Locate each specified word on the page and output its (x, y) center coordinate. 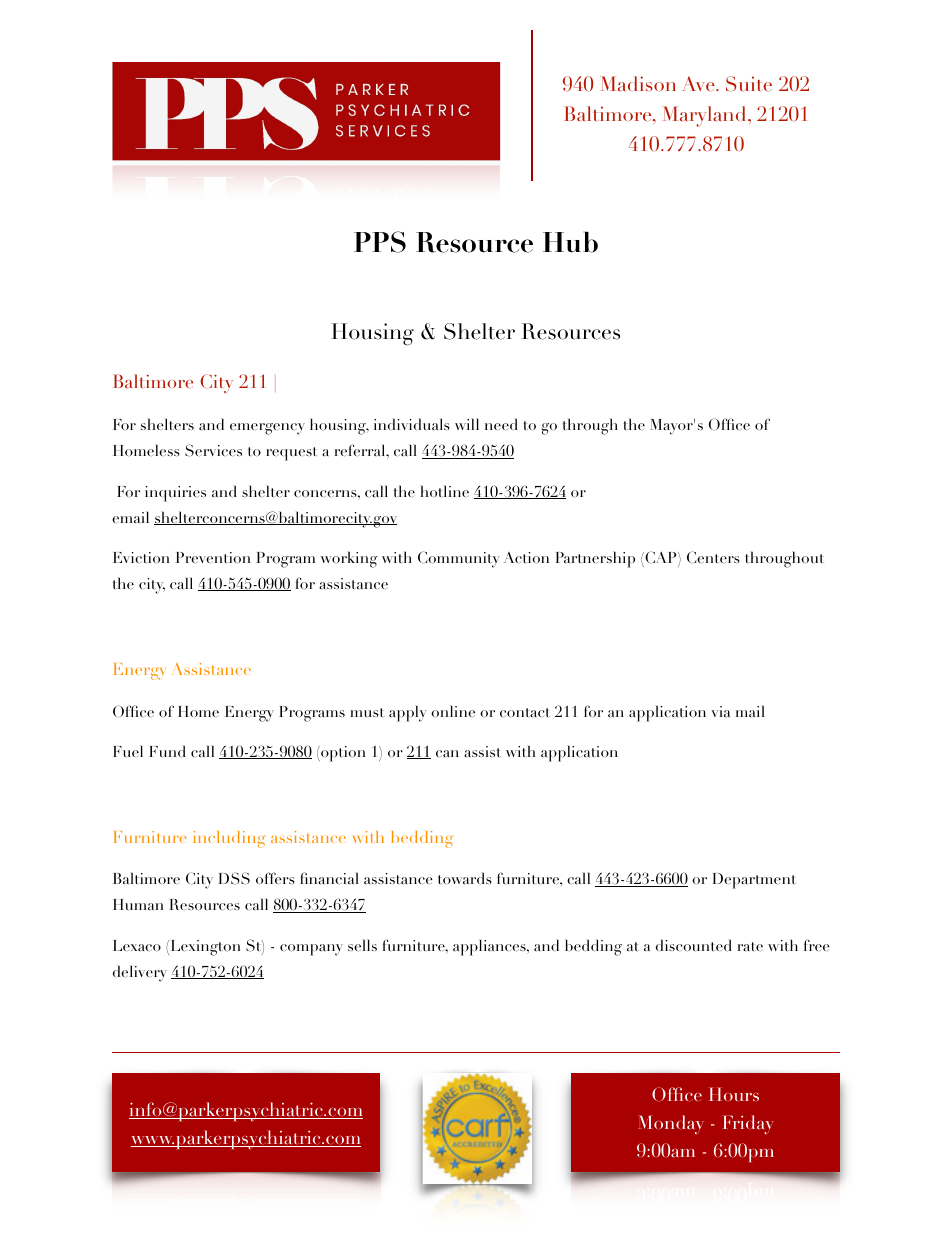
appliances (490, 947)
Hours (734, 1094)
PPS (380, 242)
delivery (140, 973)
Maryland (705, 116)
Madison (638, 84)
